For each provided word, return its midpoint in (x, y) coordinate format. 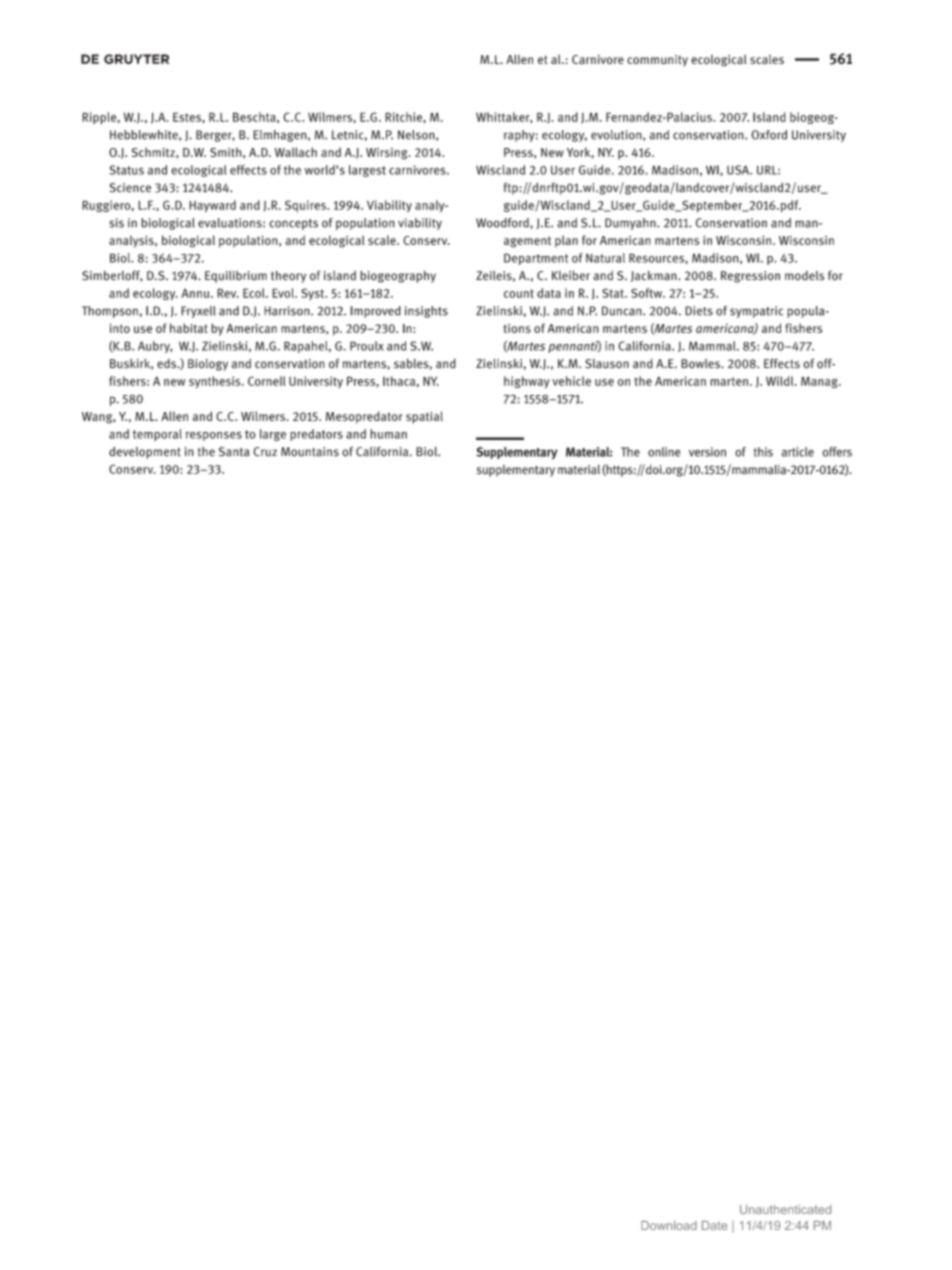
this (763, 452)
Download (669, 1225)
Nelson (417, 135)
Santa (234, 452)
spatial (424, 417)
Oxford (769, 135)
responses (214, 436)
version (707, 452)
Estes (188, 117)
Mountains (310, 452)
